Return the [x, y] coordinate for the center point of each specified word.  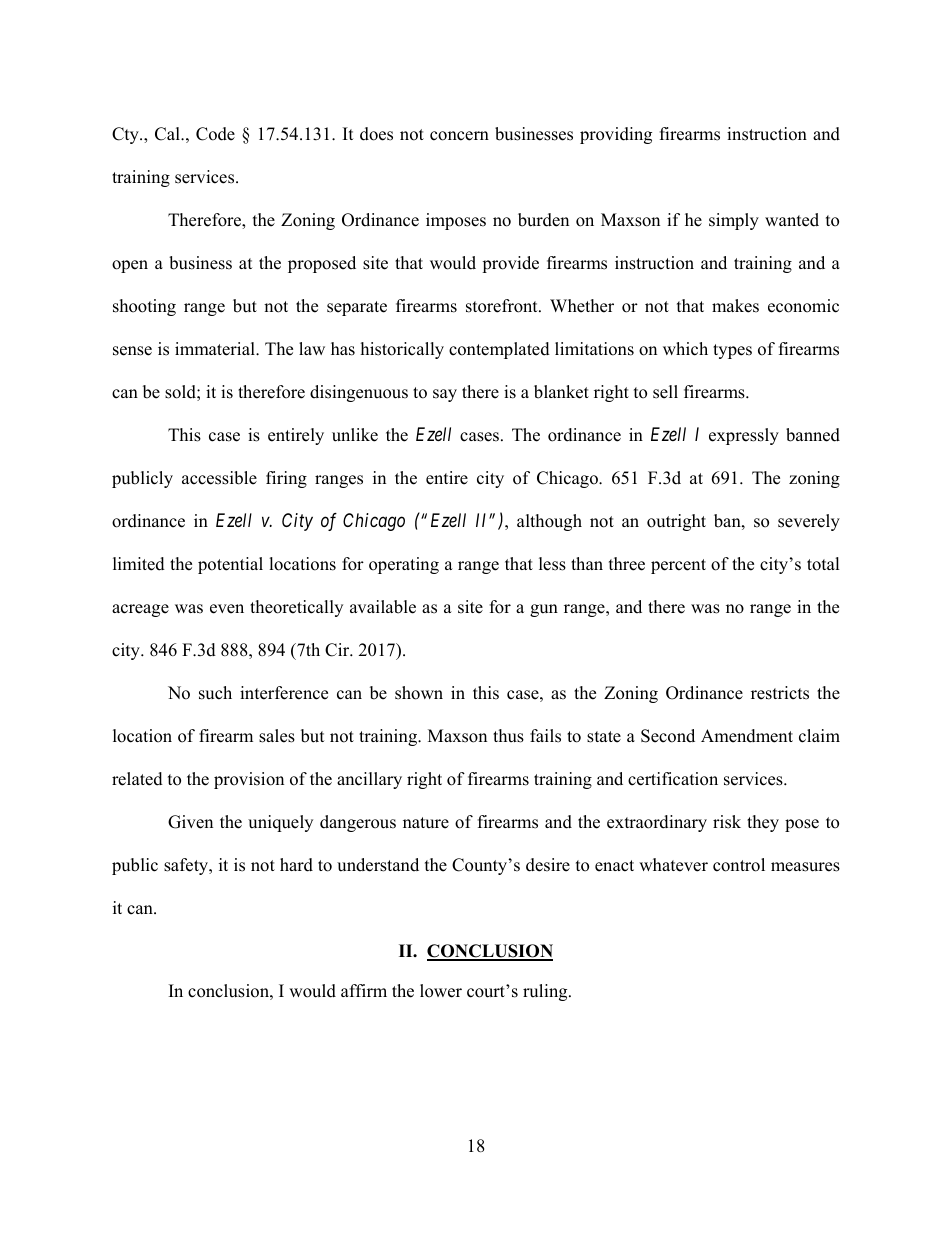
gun [544, 610]
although [549, 522]
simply [734, 221]
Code [215, 134]
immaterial [216, 349]
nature [426, 823]
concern [459, 136]
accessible [219, 478]
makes [735, 306]
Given [190, 822]
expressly [744, 436]
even [227, 609]
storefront [503, 306]
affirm [364, 990]
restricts [780, 693]
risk [727, 822]
